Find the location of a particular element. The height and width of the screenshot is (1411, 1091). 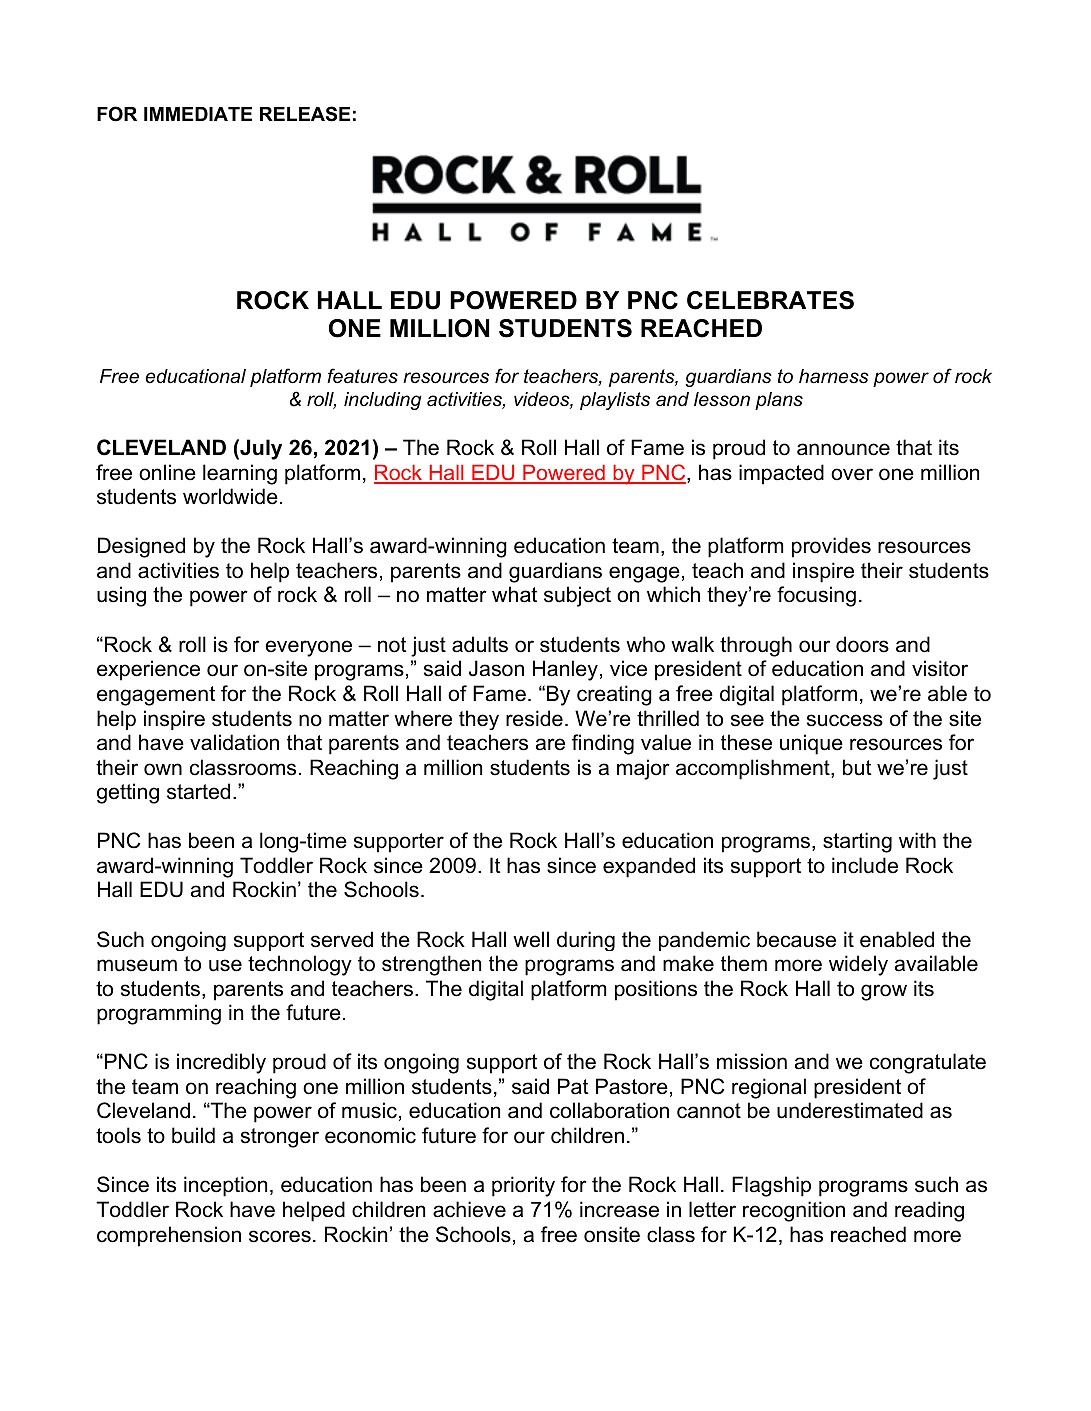

worldwide is located at coordinates (230, 496).
